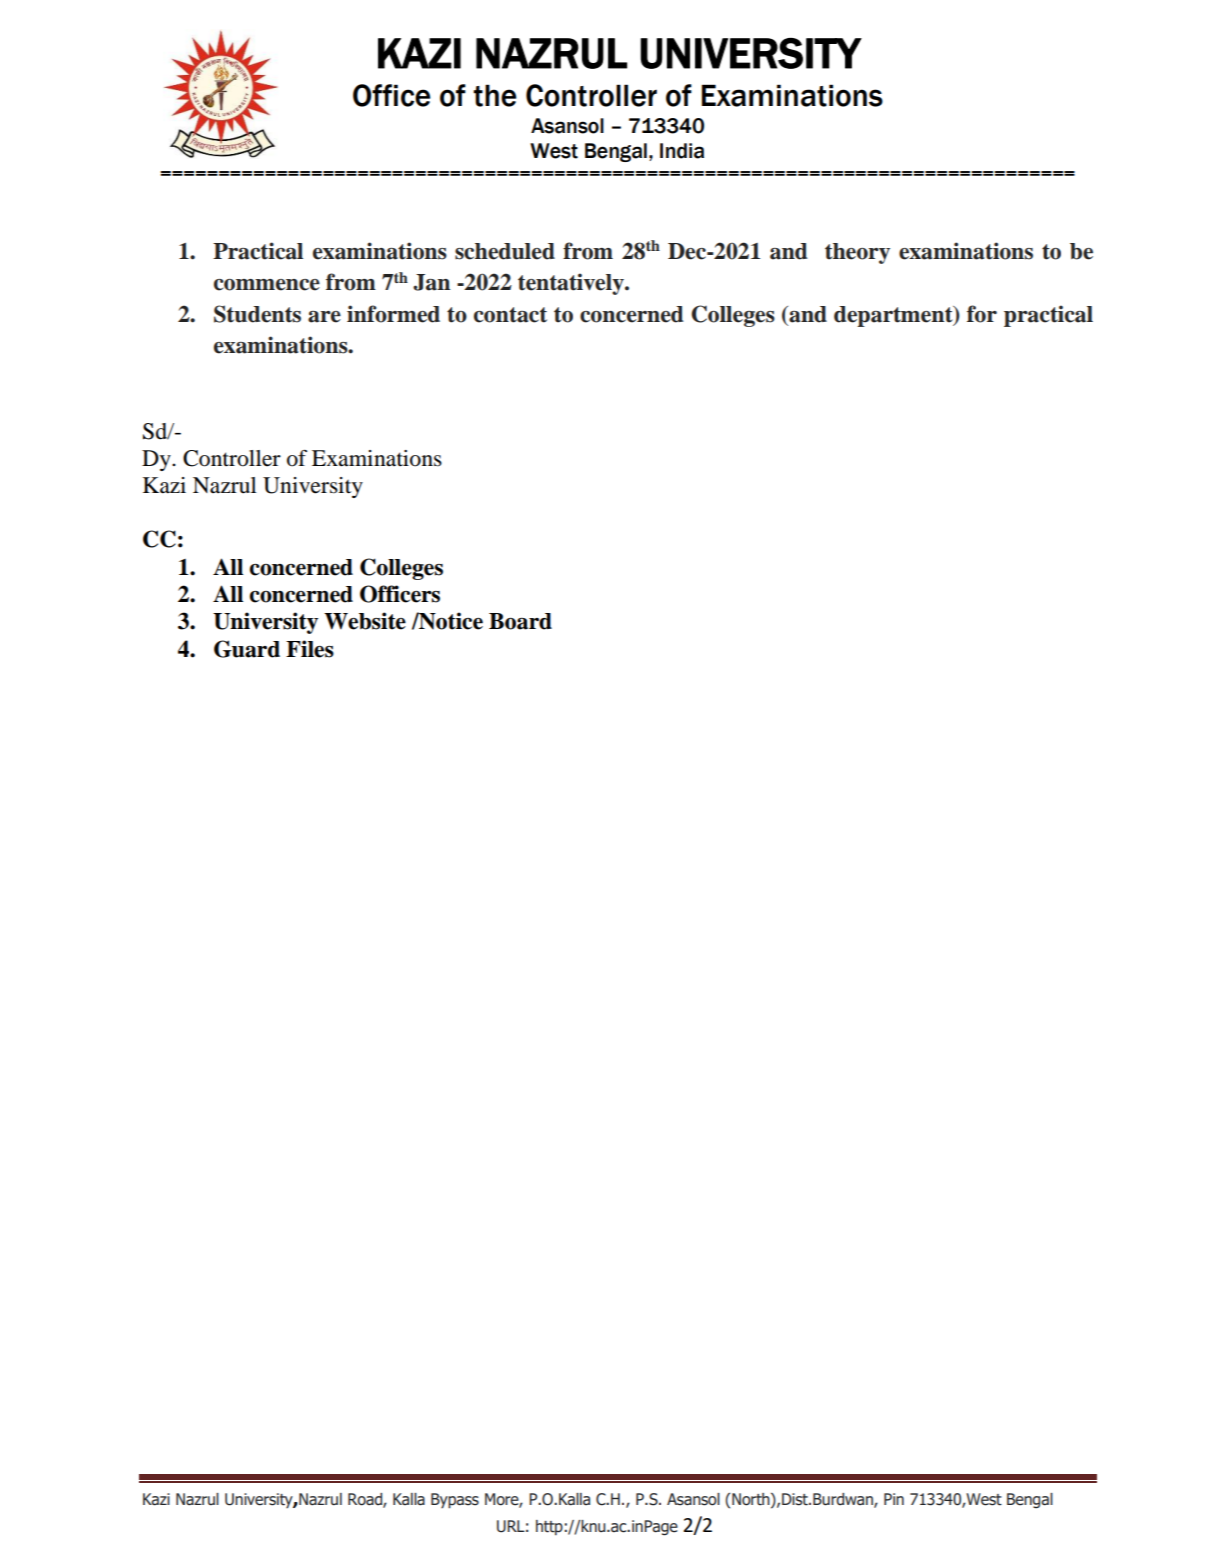  Describe the element at coordinates (247, 649) in the screenshot. I see `Guard` at that location.
